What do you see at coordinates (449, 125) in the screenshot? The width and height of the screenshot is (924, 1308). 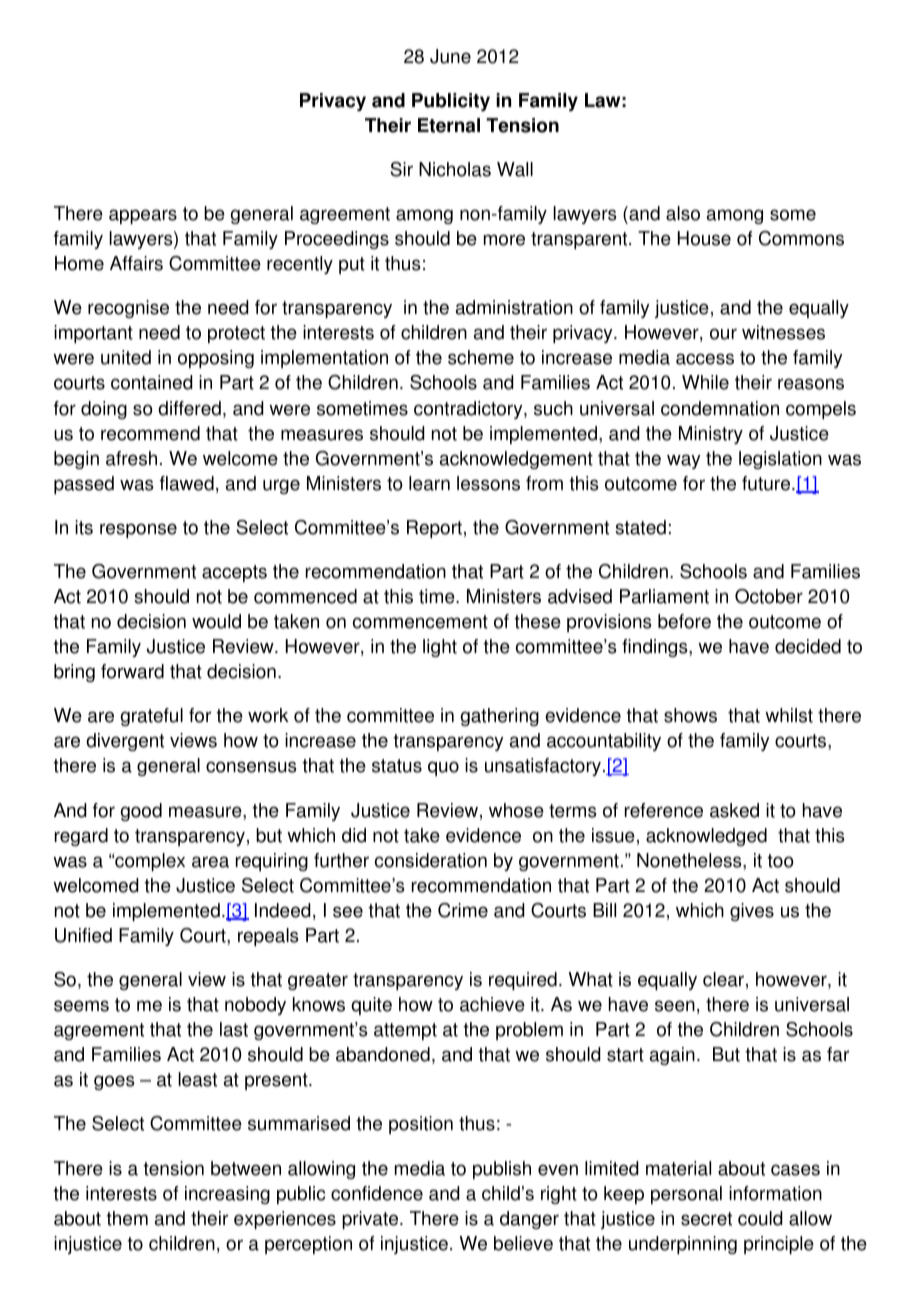 I see `Eternal` at bounding box center [449, 125].
